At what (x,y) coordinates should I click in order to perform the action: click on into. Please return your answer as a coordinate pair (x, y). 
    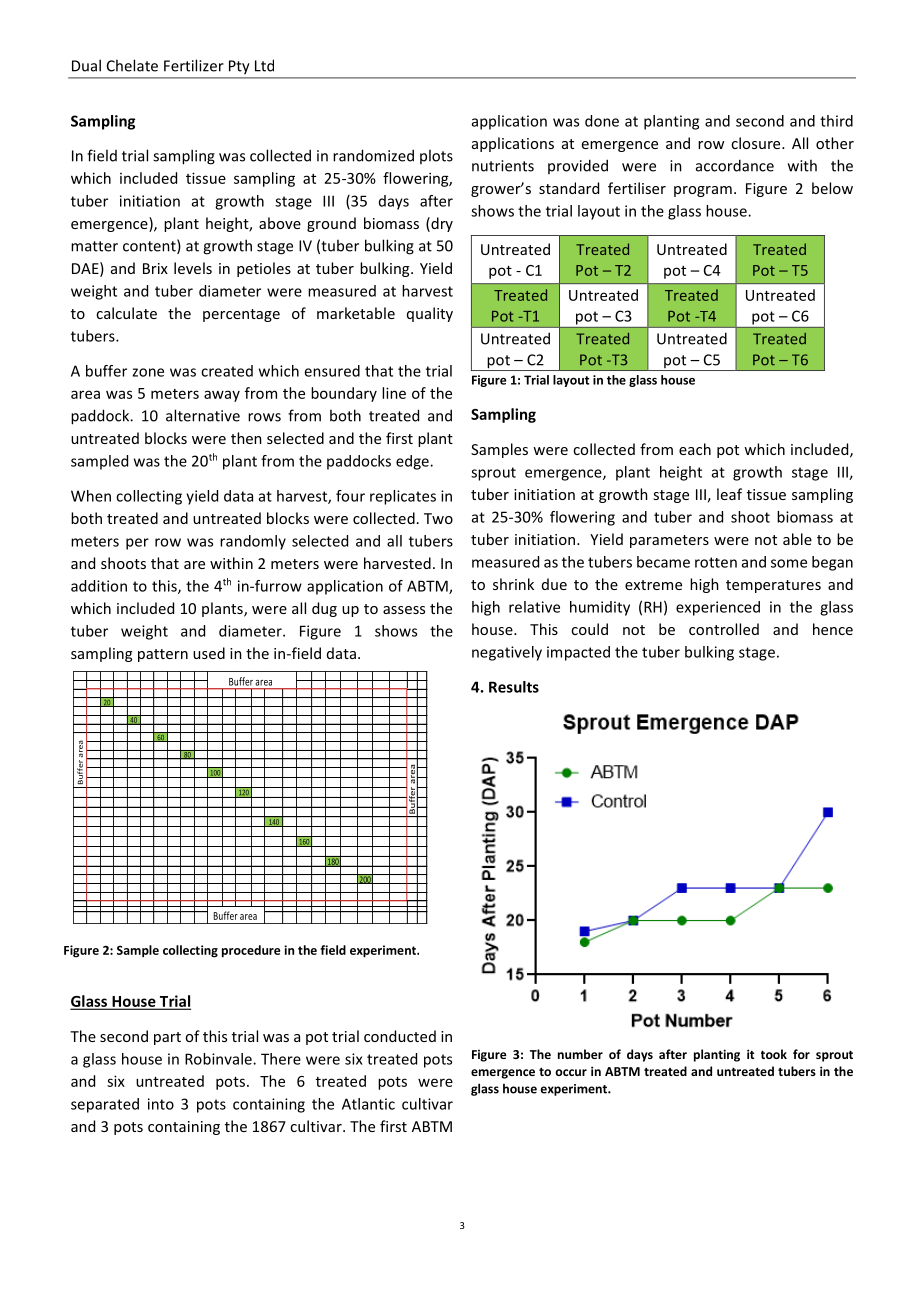
    Looking at the image, I should click on (161, 1104).
